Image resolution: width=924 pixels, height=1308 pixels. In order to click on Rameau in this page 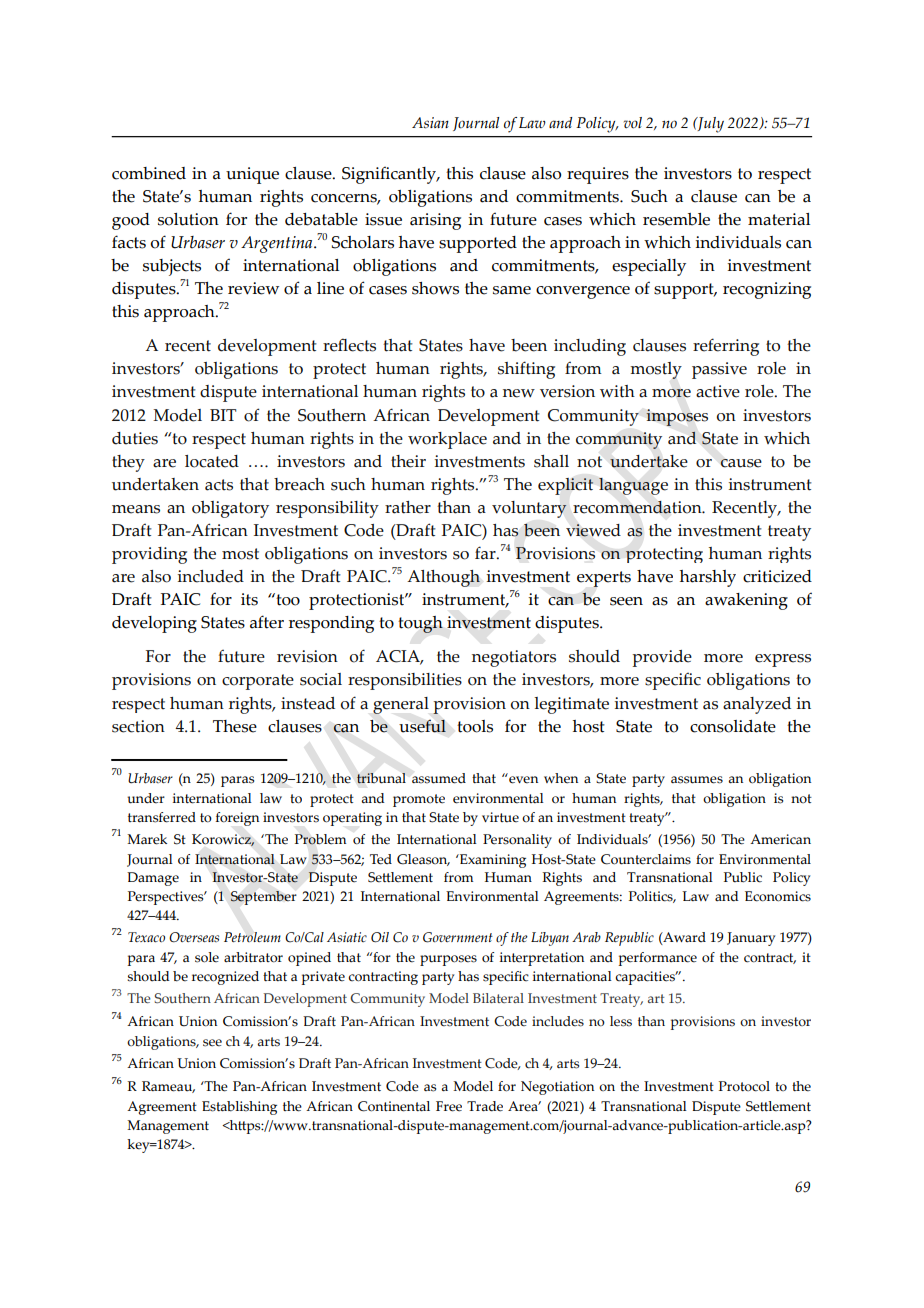, I will do `click(168, 1087)`.
